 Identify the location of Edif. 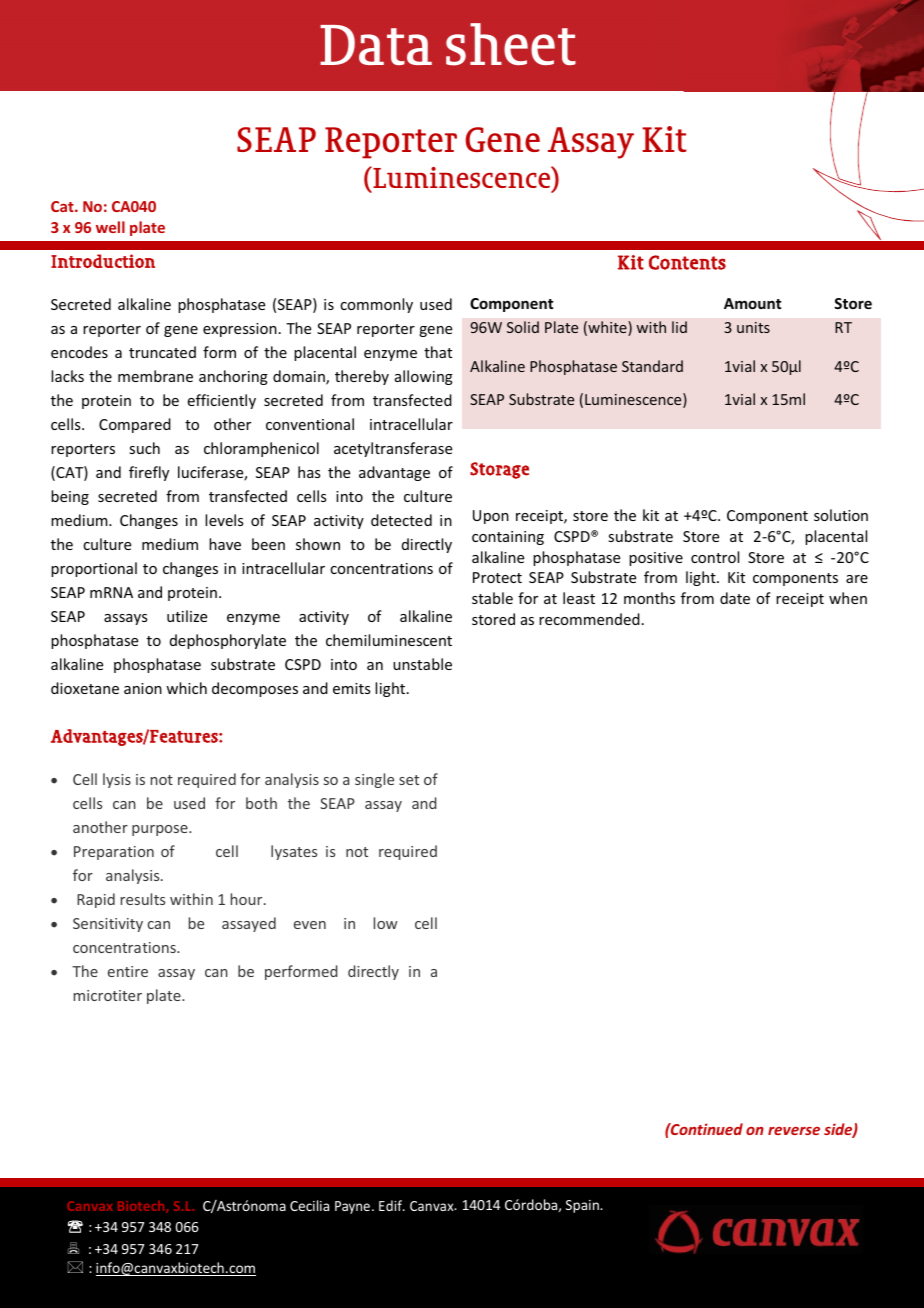
(392, 1205).
